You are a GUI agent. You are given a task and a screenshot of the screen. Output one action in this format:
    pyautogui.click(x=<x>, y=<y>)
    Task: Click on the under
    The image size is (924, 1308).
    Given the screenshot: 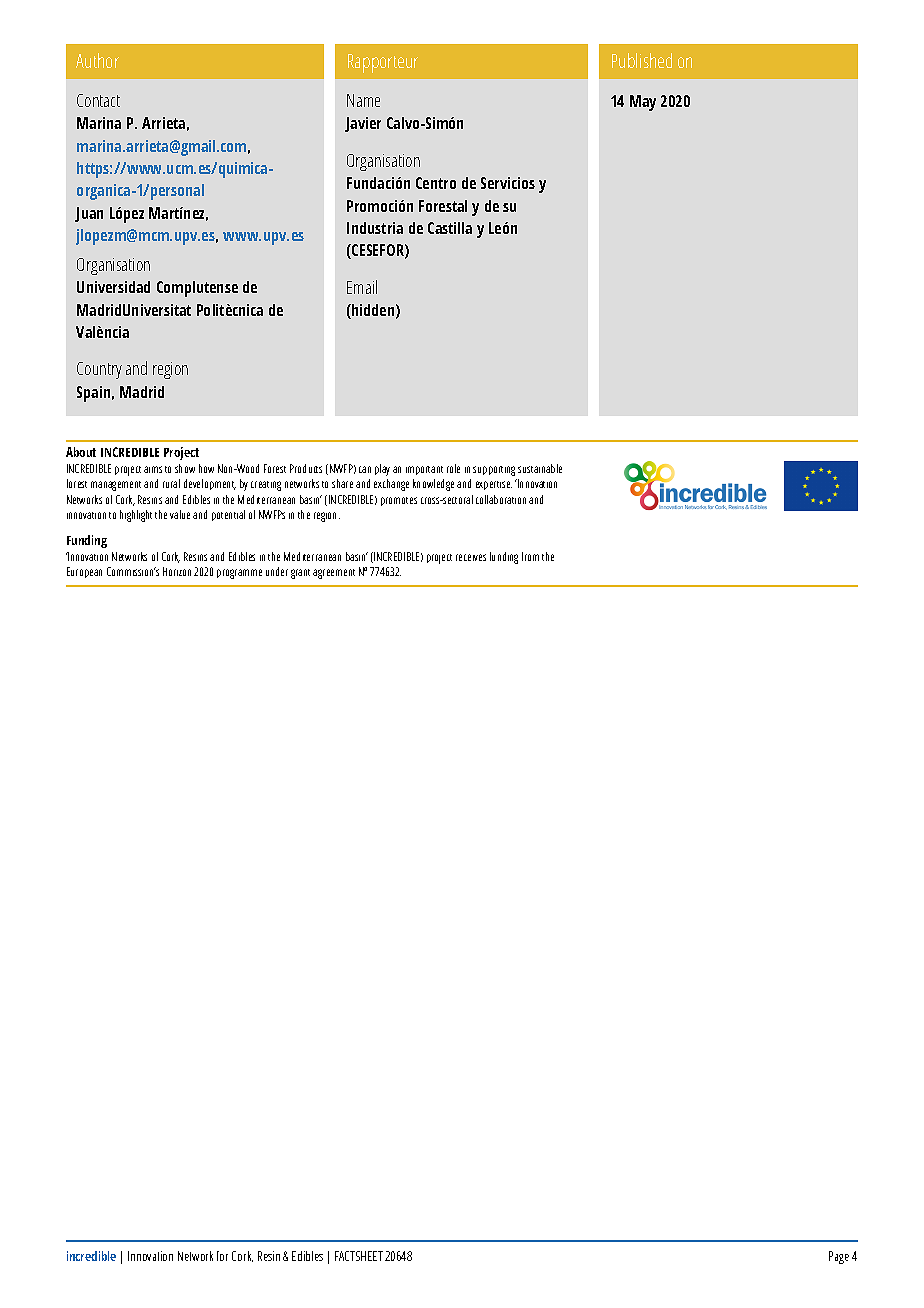 What is the action you would take?
    pyautogui.click(x=277, y=571)
